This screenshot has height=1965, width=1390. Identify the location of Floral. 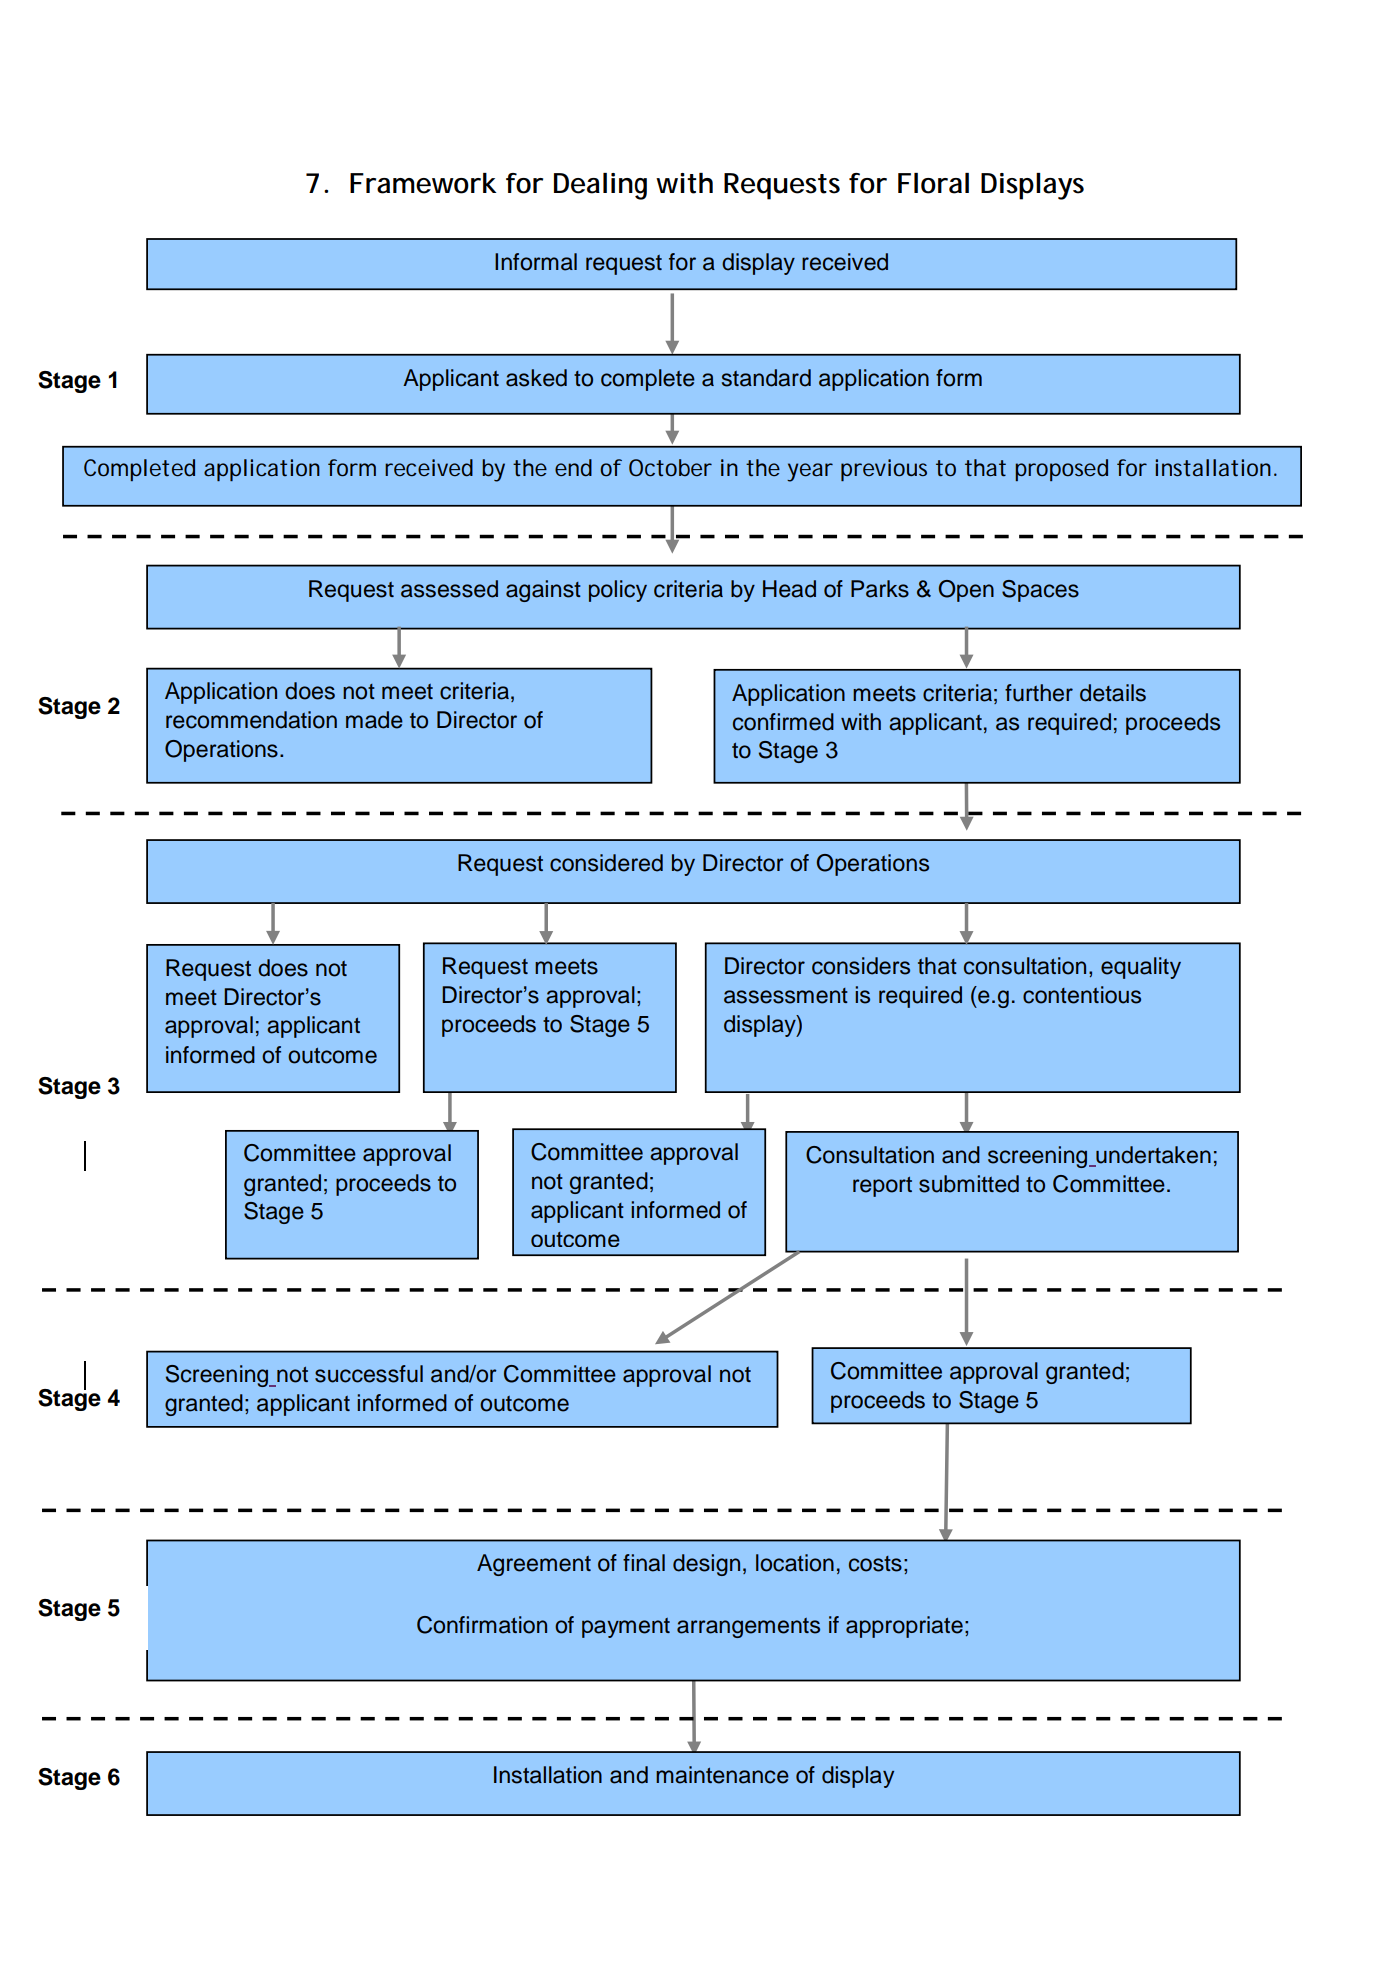
(933, 183).
